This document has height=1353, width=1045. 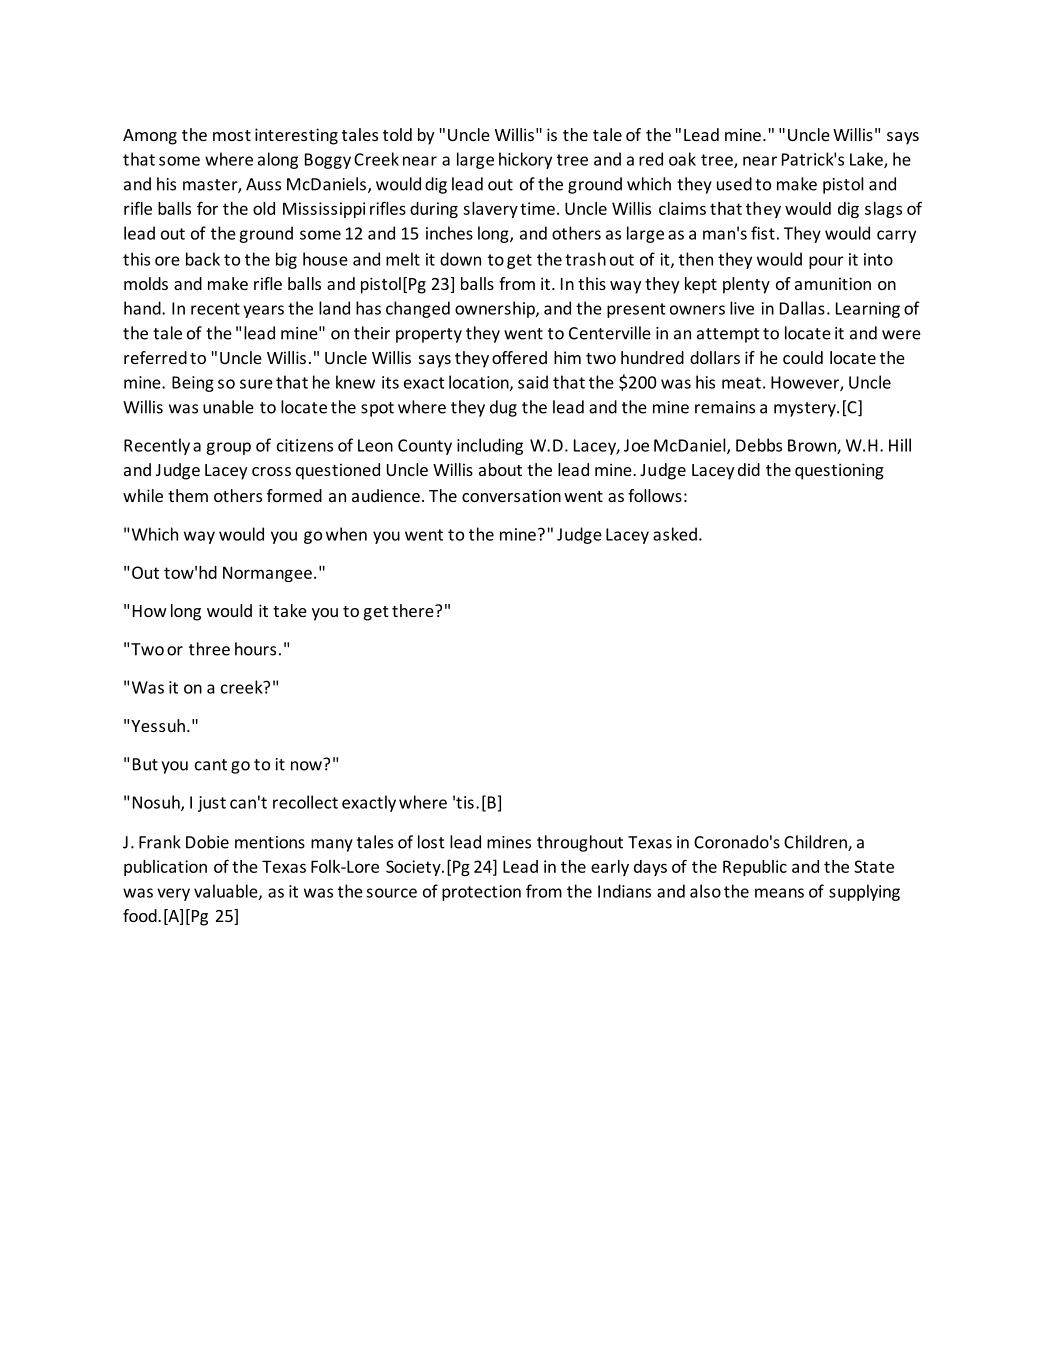 I want to click on hours, so click(x=255, y=649).
